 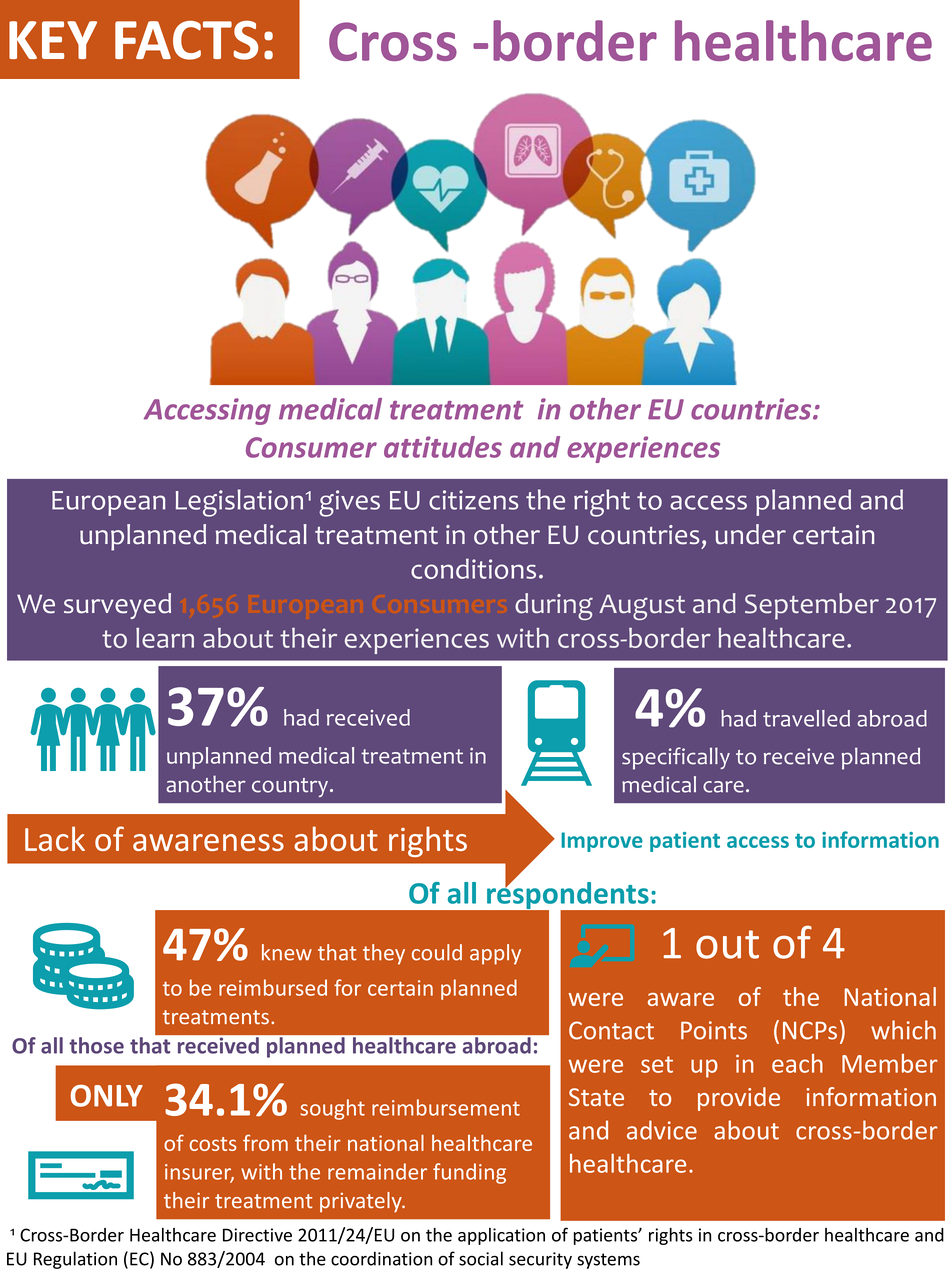 What do you see at coordinates (797, 1063) in the screenshot?
I see `each` at bounding box center [797, 1063].
